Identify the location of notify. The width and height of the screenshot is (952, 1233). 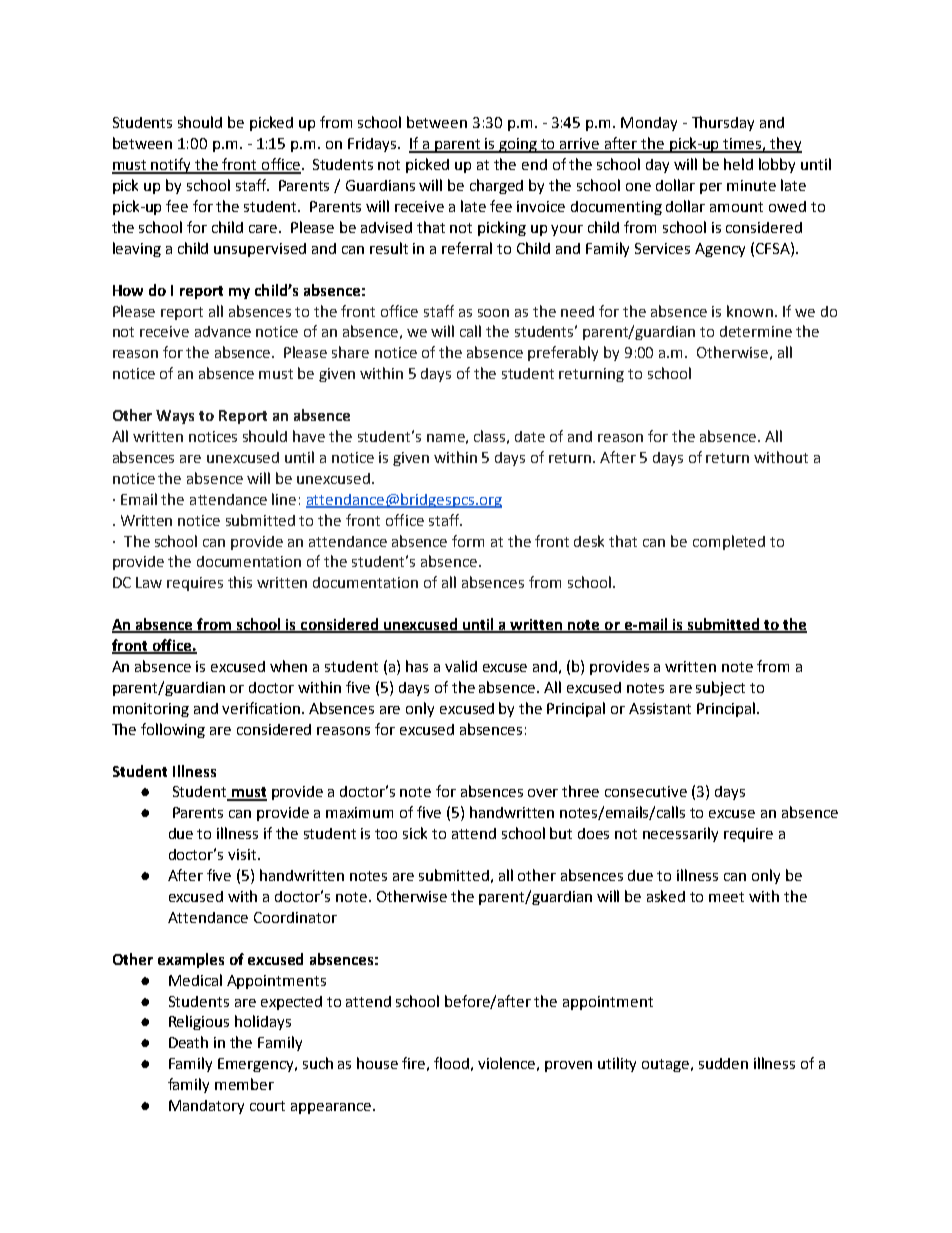
(172, 166).
